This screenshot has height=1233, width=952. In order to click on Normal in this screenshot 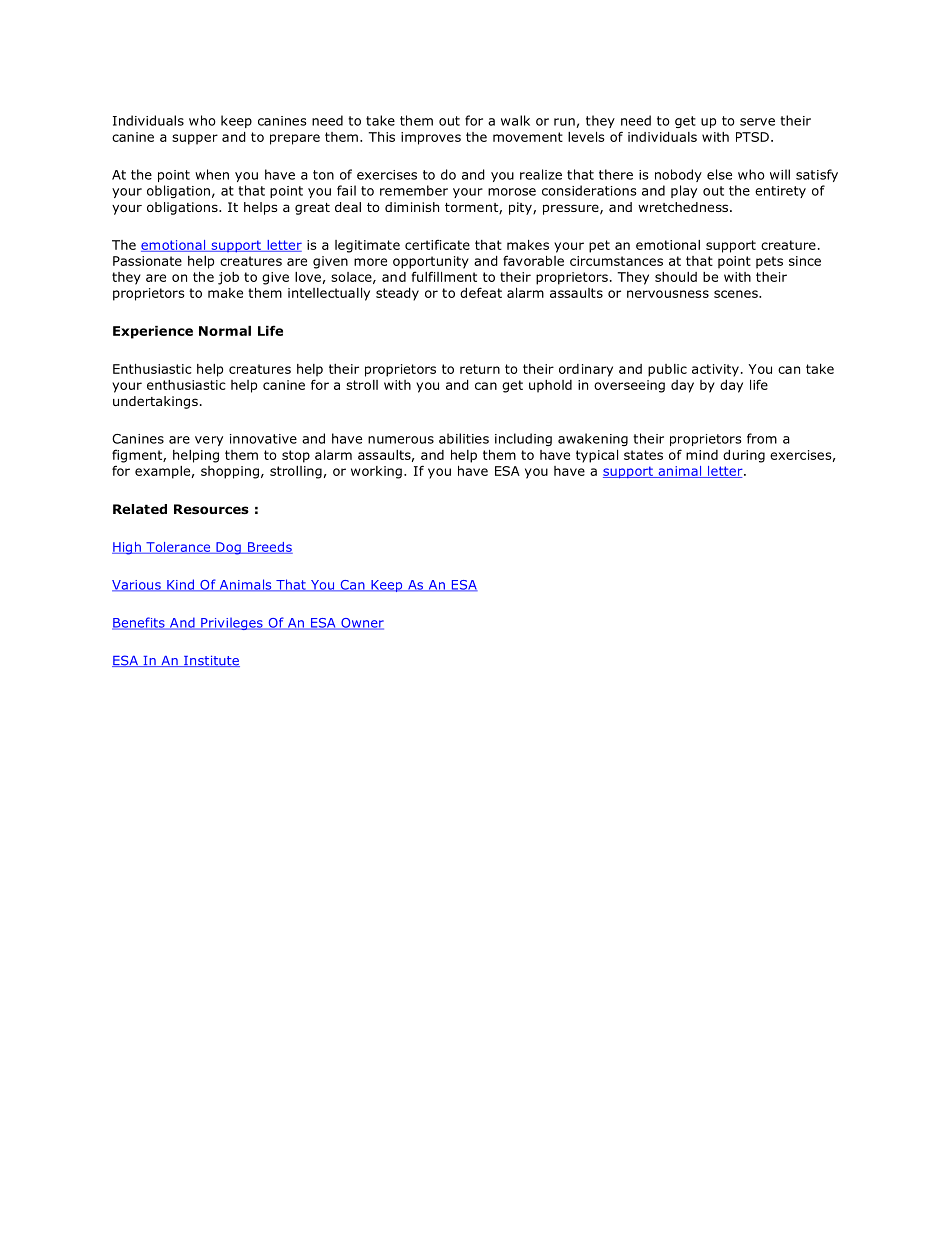, I will do `click(225, 331)`.
